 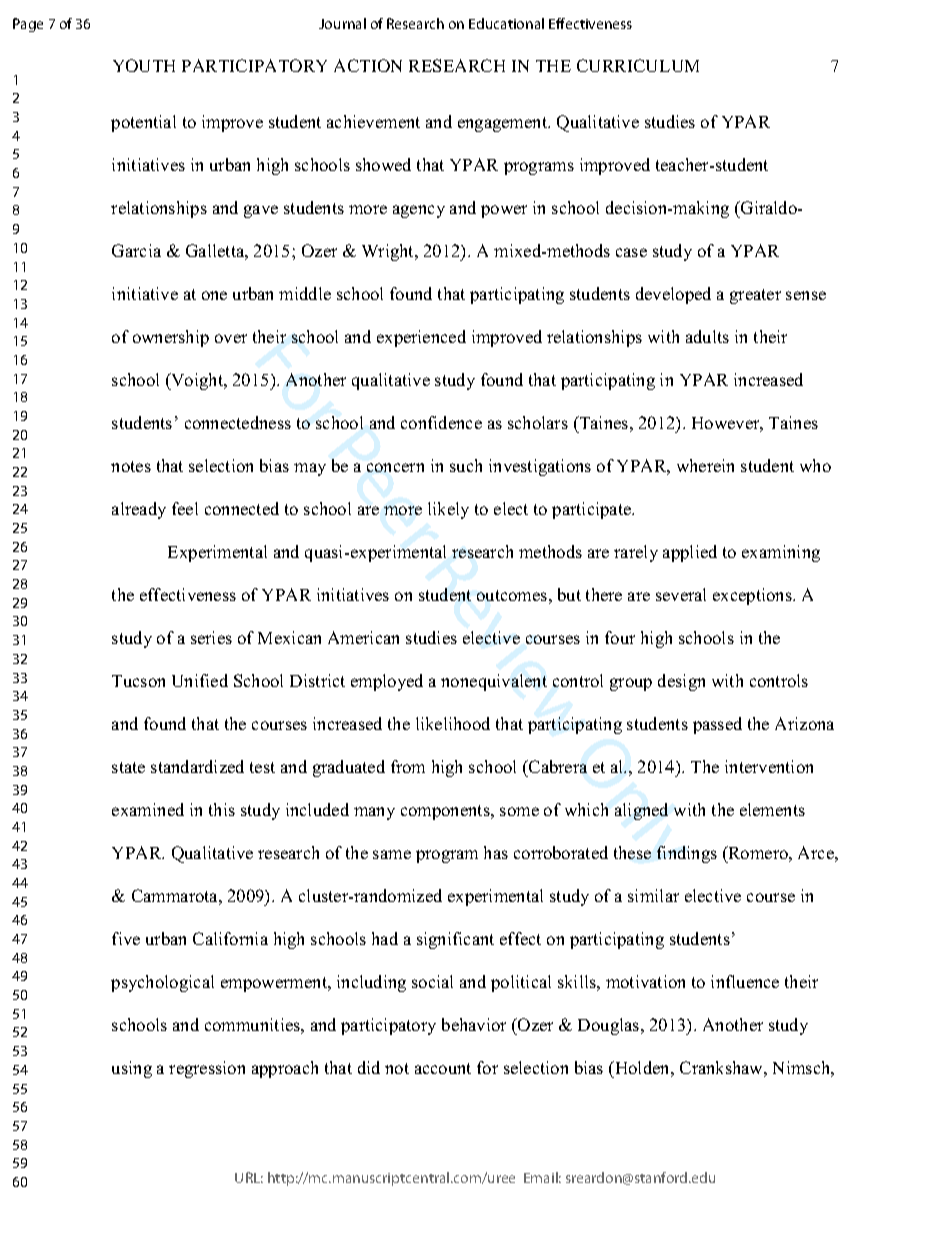 I want to click on examined, so click(x=148, y=809).
